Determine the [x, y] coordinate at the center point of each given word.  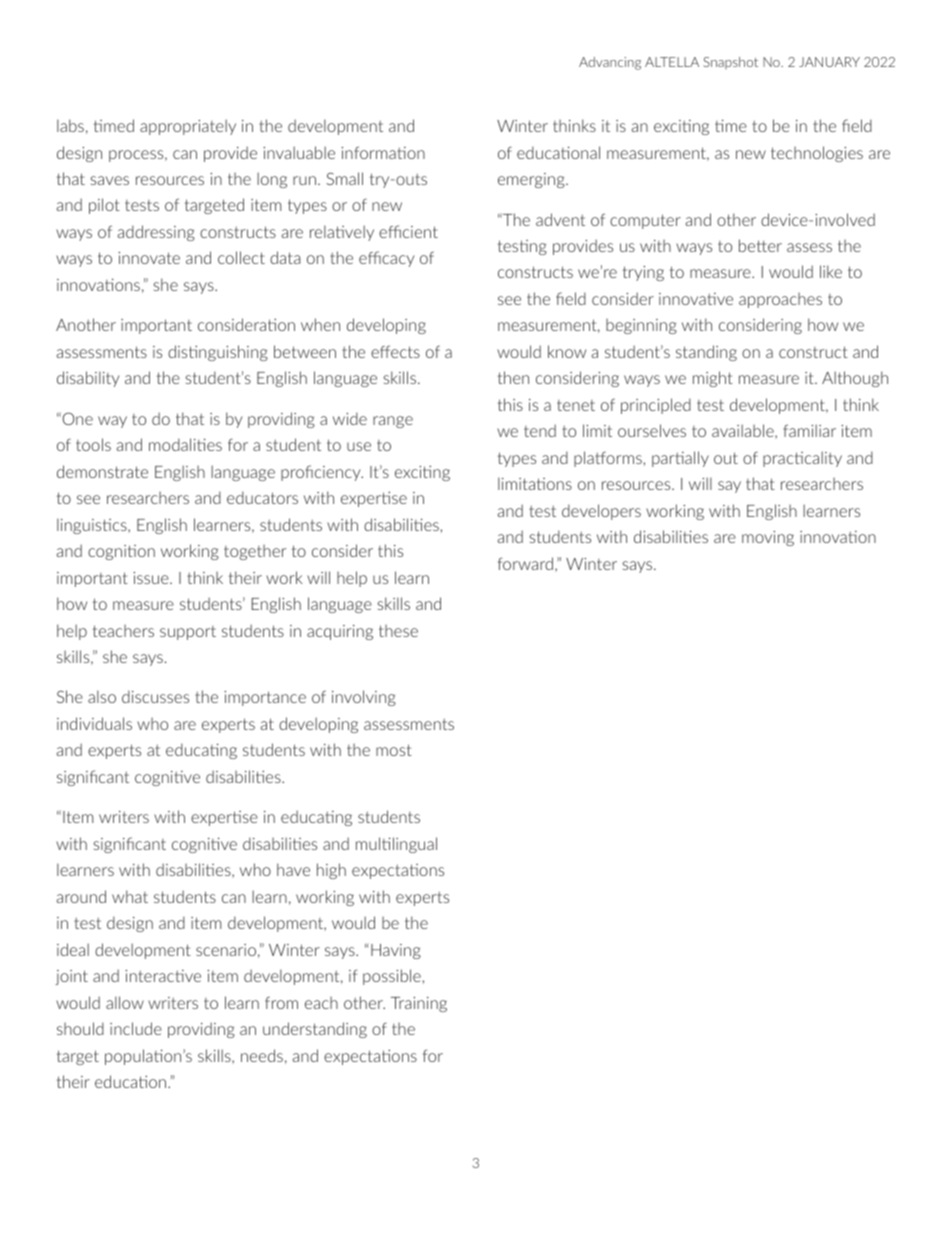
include [136, 1028]
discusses [155, 696]
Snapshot [730, 63]
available [744, 431]
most [394, 750]
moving [768, 538]
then [513, 377]
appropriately [188, 127]
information [383, 152]
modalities [185, 444]
